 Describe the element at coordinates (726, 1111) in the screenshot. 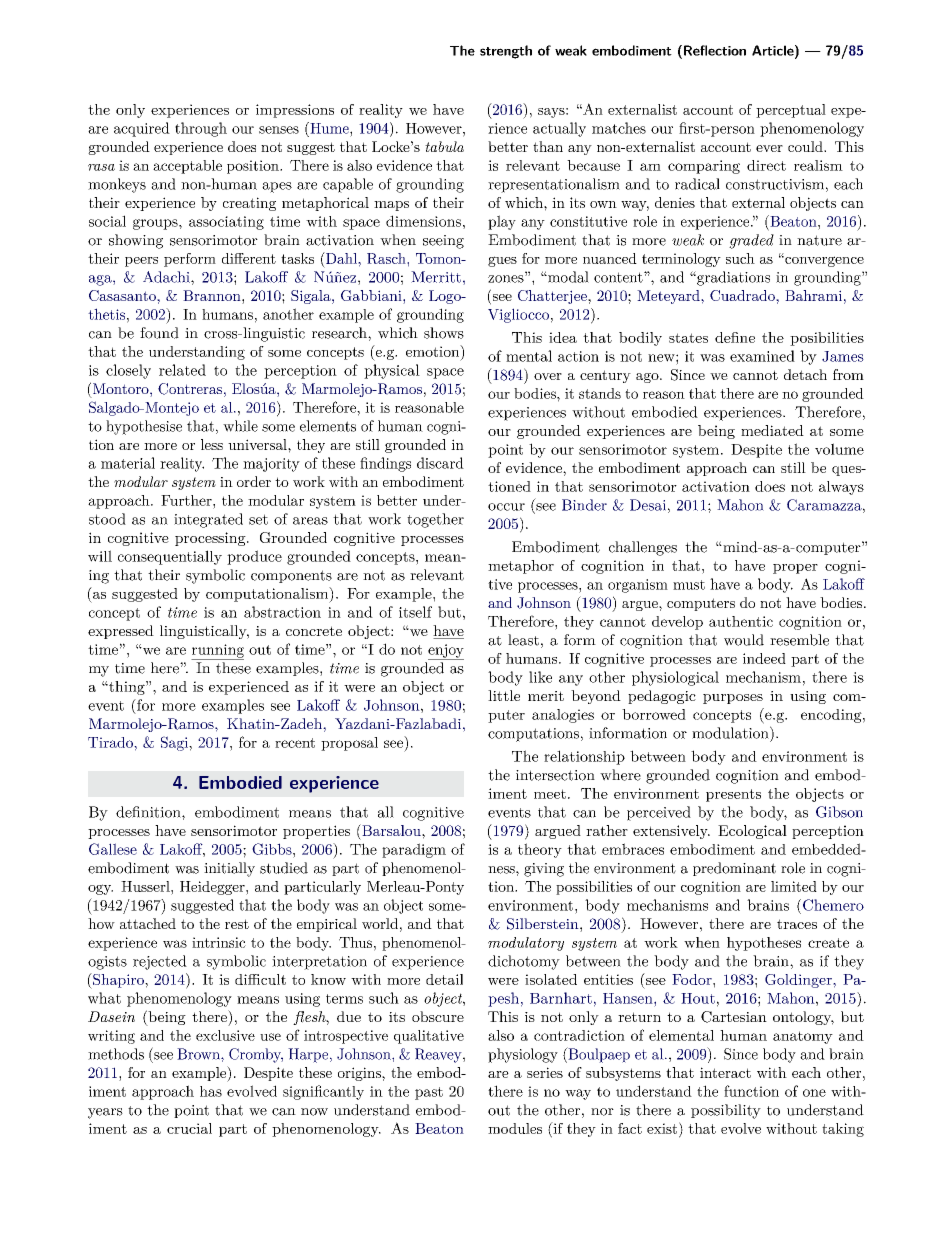

I see `possibility` at that location.
